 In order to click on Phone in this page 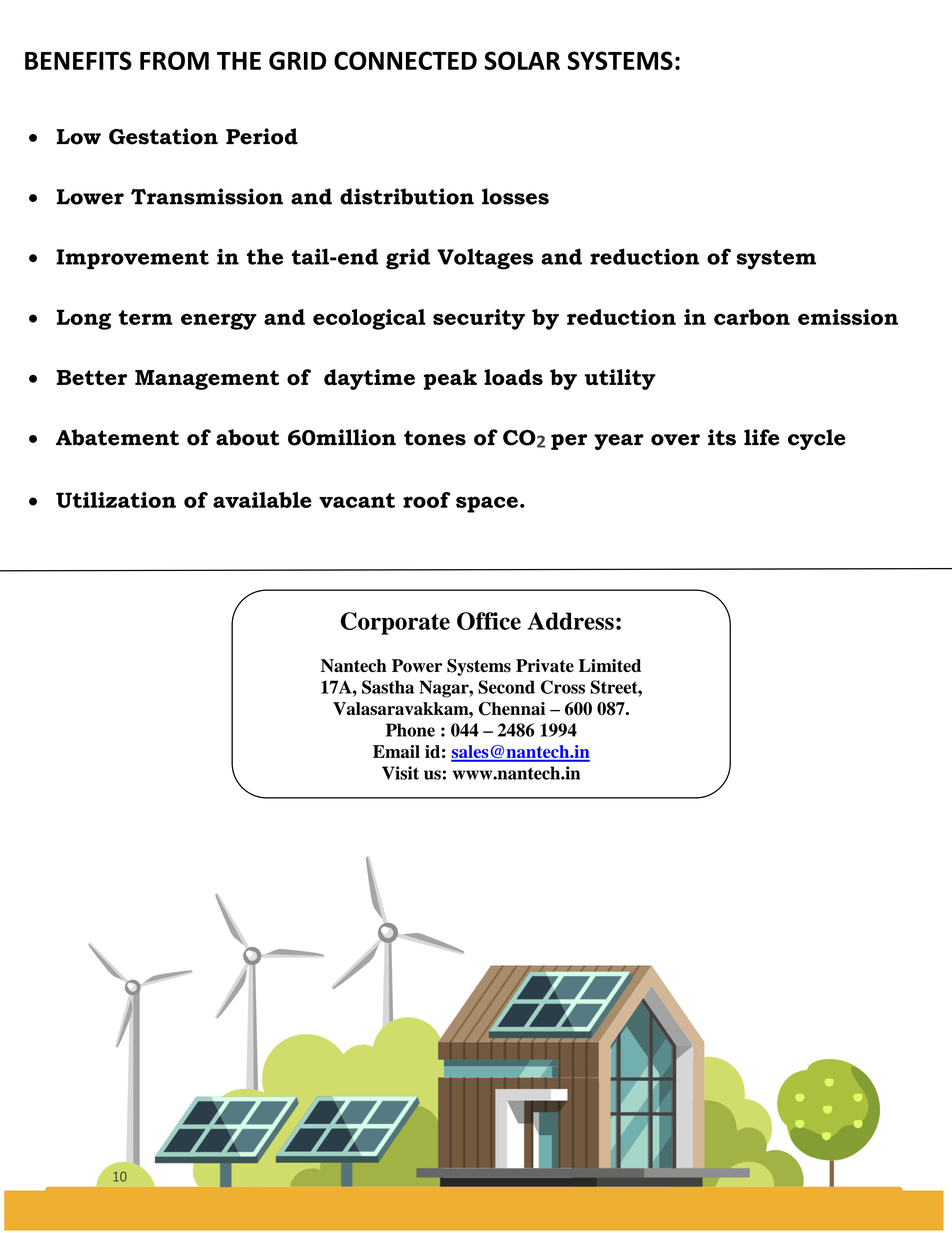, I will do `click(410, 730)`.
